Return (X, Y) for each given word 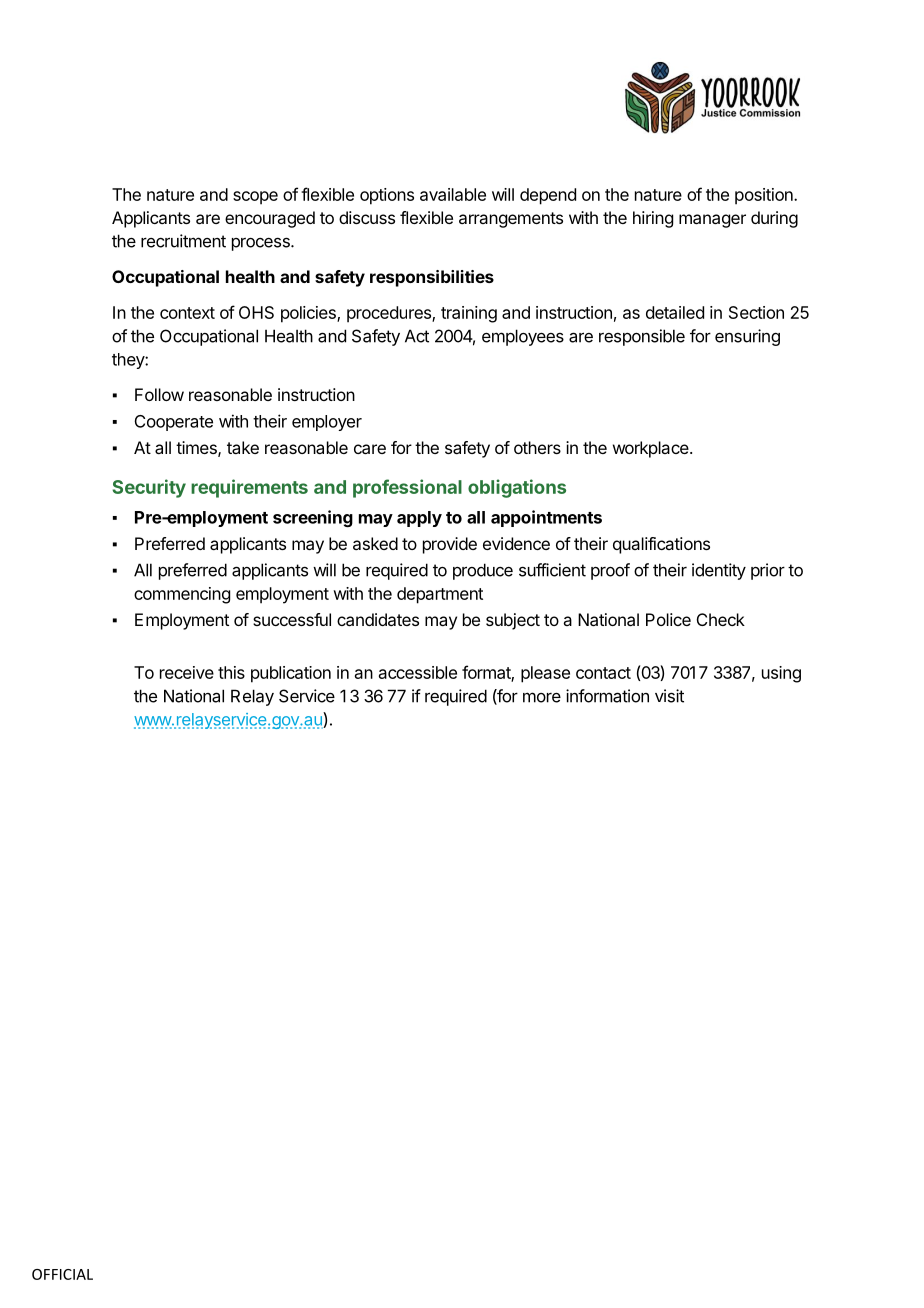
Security (149, 488)
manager (712, 221)
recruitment (183, 241)
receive (187, 672)
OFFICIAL (62, 1274)
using (781, 674)
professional (407, 488)
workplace (652, 449)
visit (669, 696)
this (231, 672)
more (542, 697)
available (453, 194)
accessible (418, 672)
